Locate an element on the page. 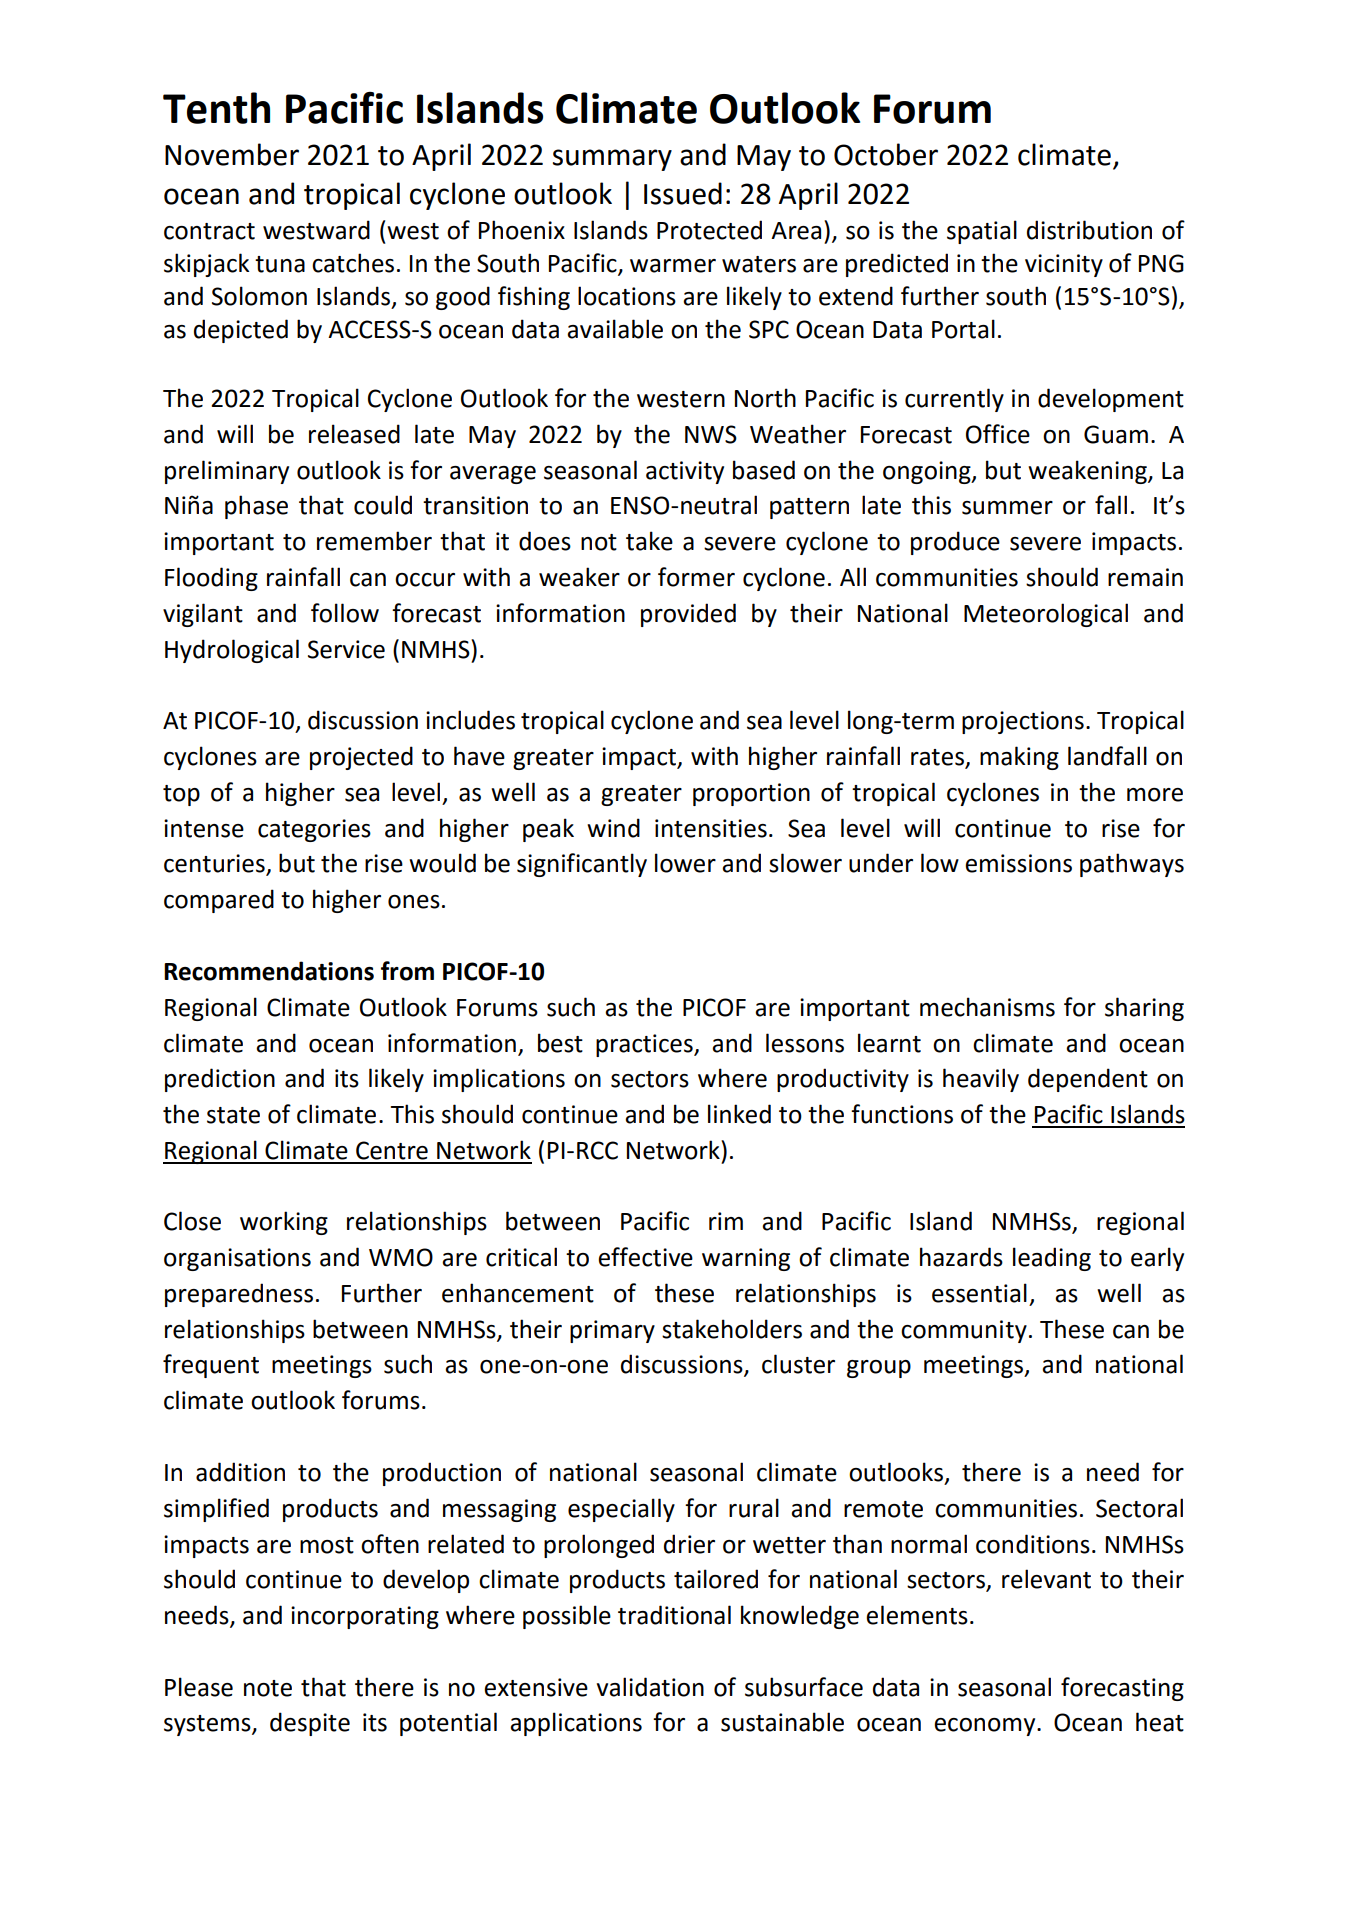 This document has width=1348, height=1906. November is located at coordinates (232, 154).
